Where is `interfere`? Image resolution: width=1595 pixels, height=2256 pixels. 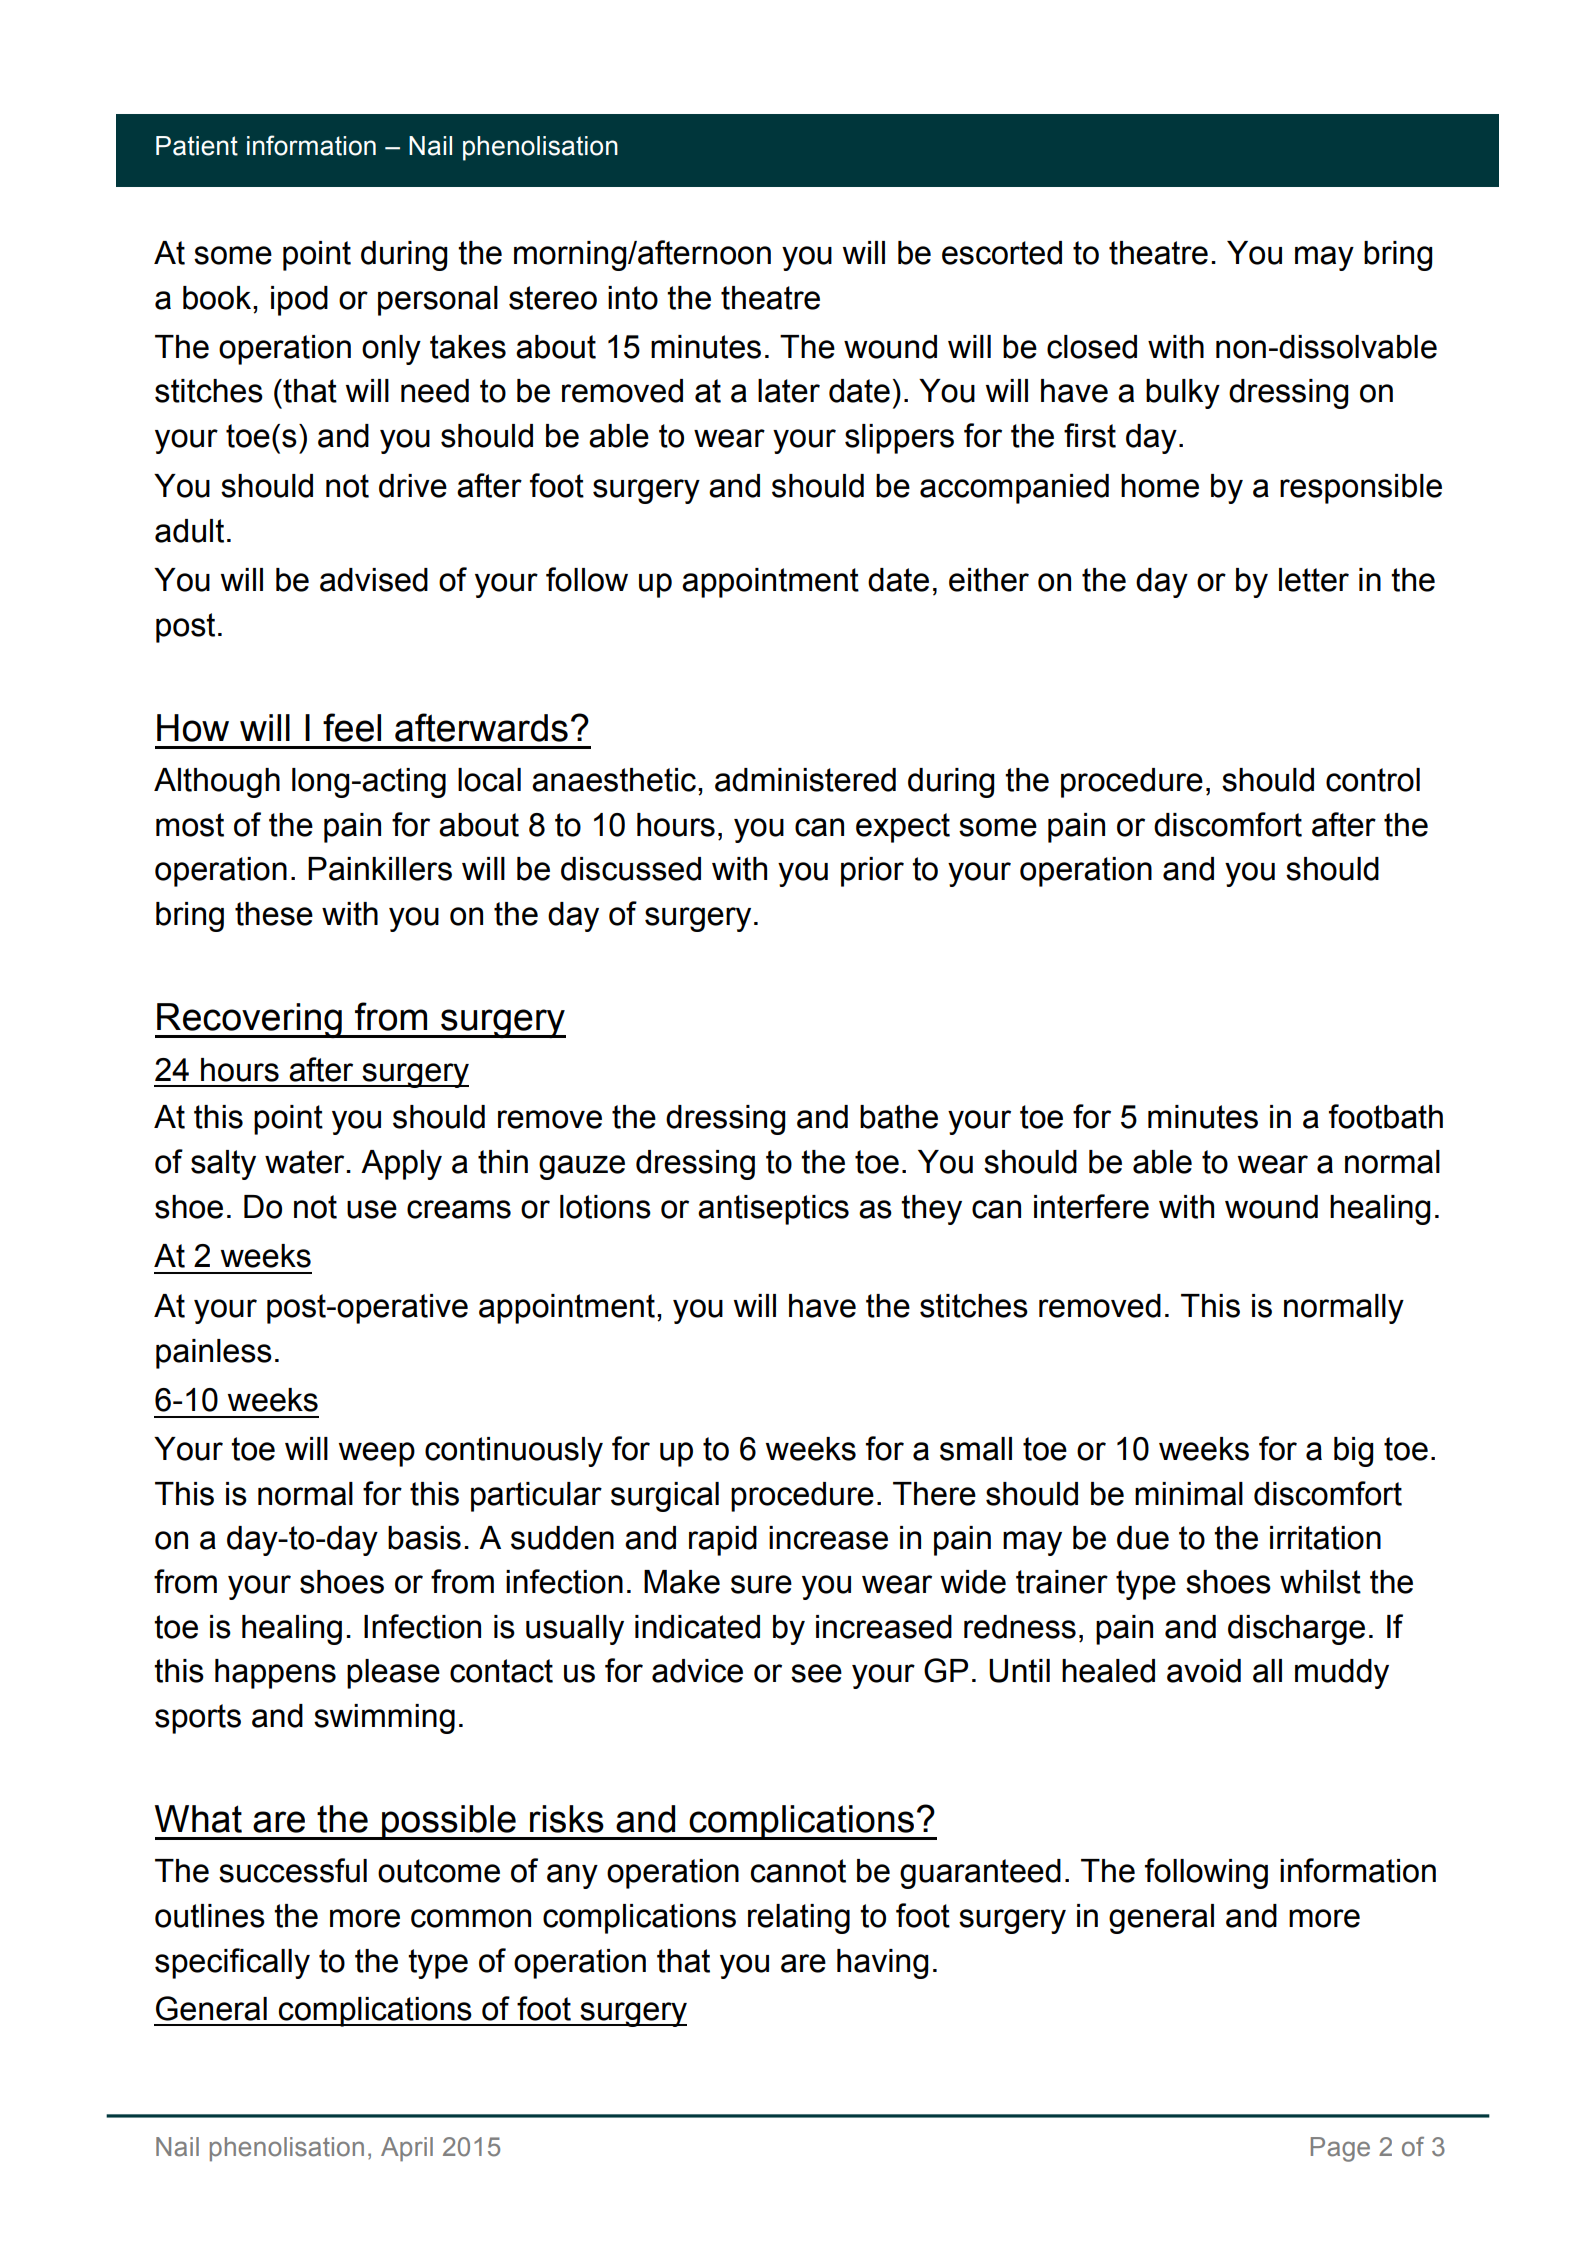
interfere is located at coordinates (1091, 1206).
